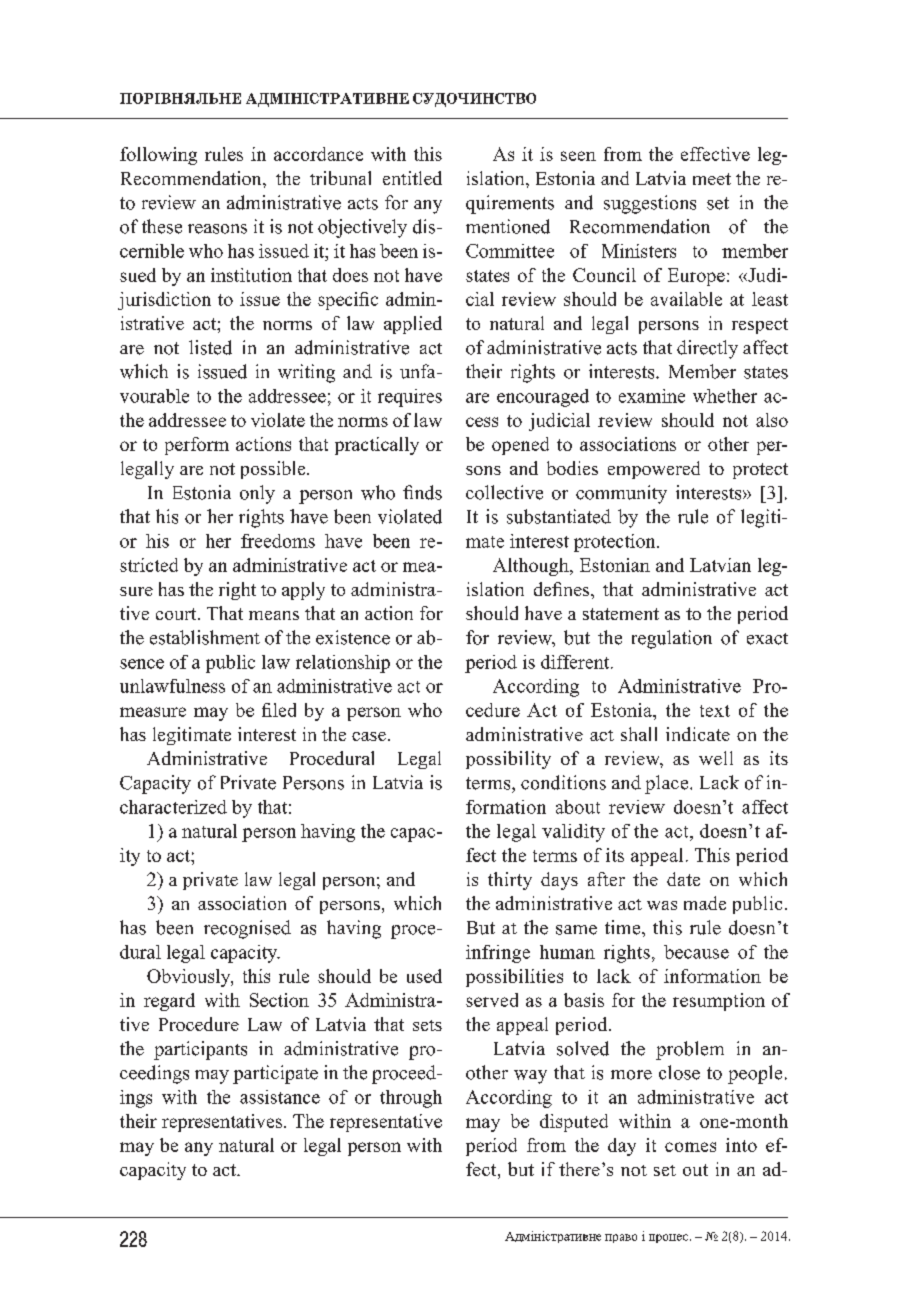 The height and width of the screenshot is (1316, 897). What do you see at coordinates (280, 1097) in the screenshot?
I see `assistance` at bounding box center [280, 1097].
